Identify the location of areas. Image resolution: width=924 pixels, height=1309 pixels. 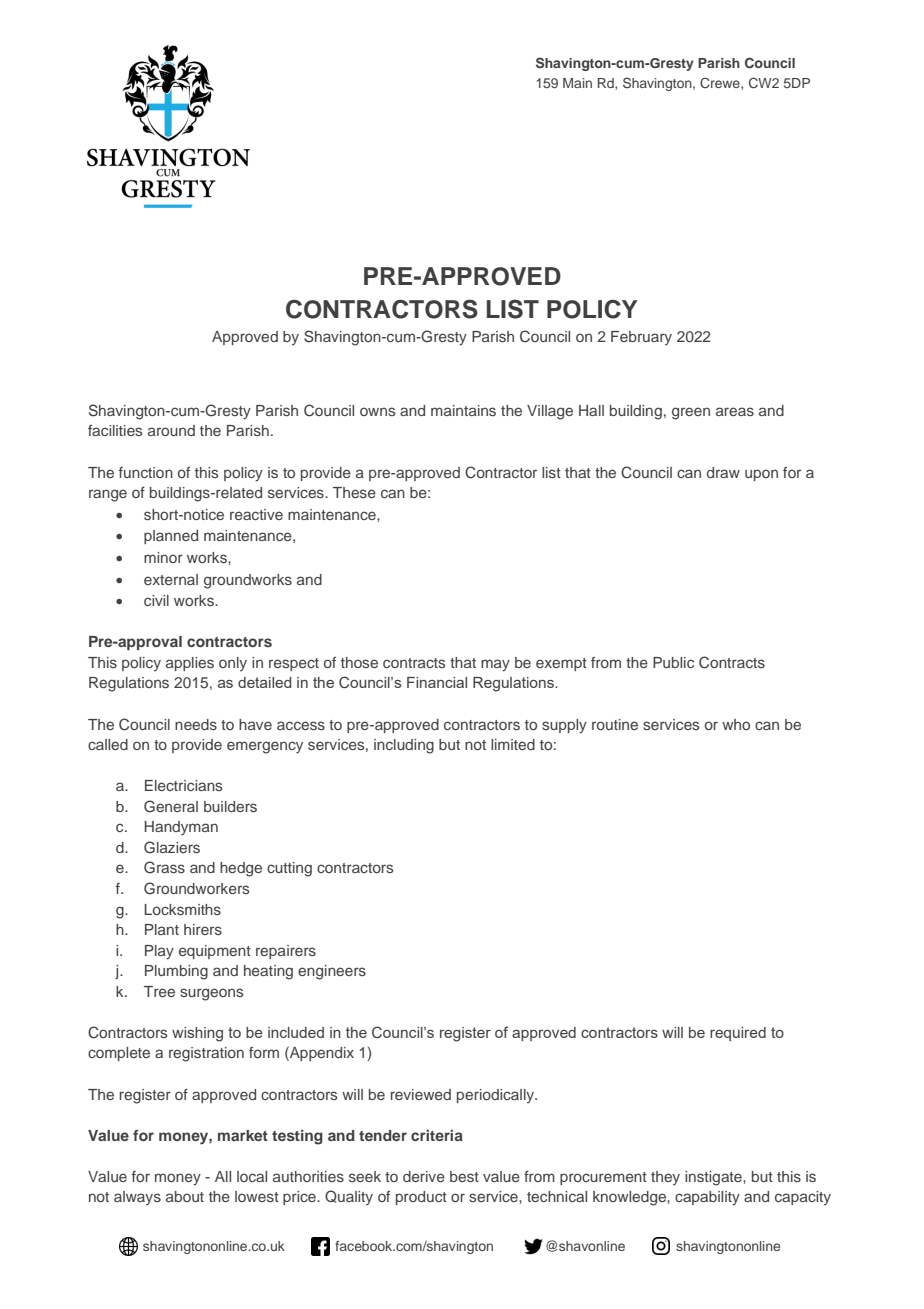
(735, 411).
